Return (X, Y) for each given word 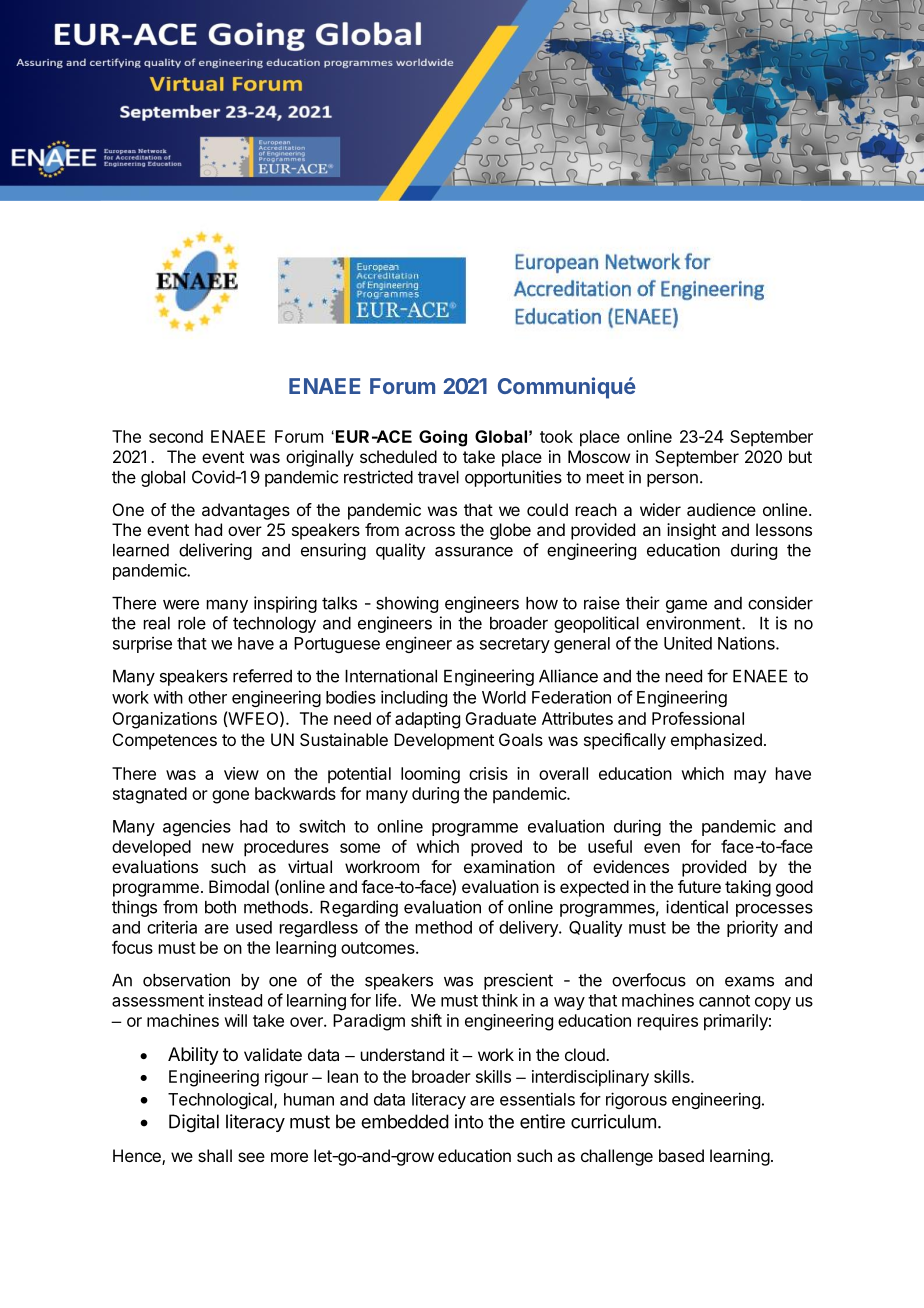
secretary (515, 645)
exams (749, 981)
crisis (488, 773)
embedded (405, 1121)
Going (443, 438)
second (176, 436)
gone (230, 797)
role (192, 623)
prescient (518, 981)
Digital (194, 1123)
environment (693, 623)
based (681, 1155)
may (750, 777)
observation (186, 980)
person (672, 480)
